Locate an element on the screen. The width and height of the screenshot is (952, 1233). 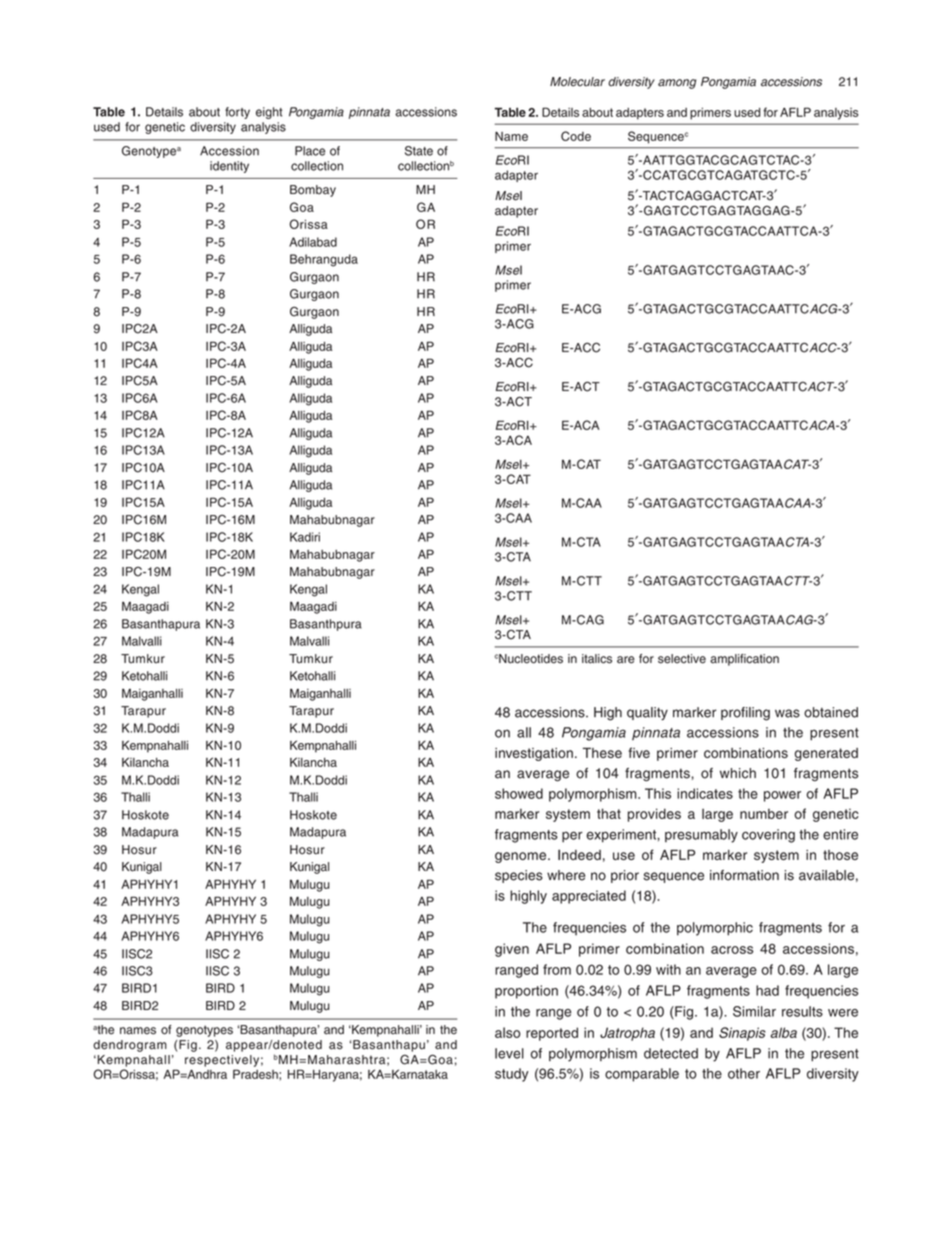
Code is located at coordinates (576, 136).
